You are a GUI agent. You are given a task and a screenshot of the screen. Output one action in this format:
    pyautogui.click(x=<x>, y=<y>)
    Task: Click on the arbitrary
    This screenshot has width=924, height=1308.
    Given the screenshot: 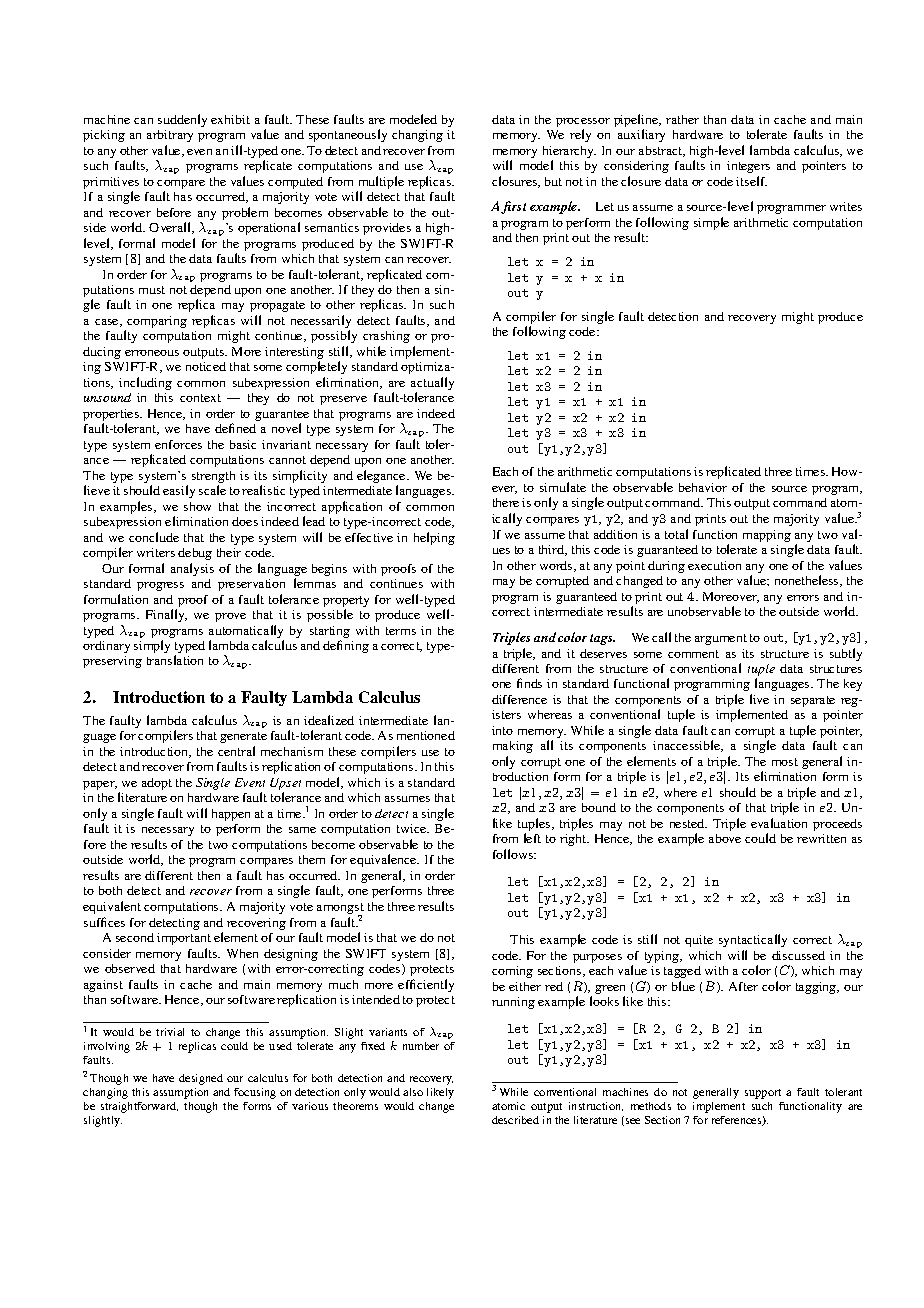 What is the action you would take?
    pyautogui.click(x=170, y=136)
